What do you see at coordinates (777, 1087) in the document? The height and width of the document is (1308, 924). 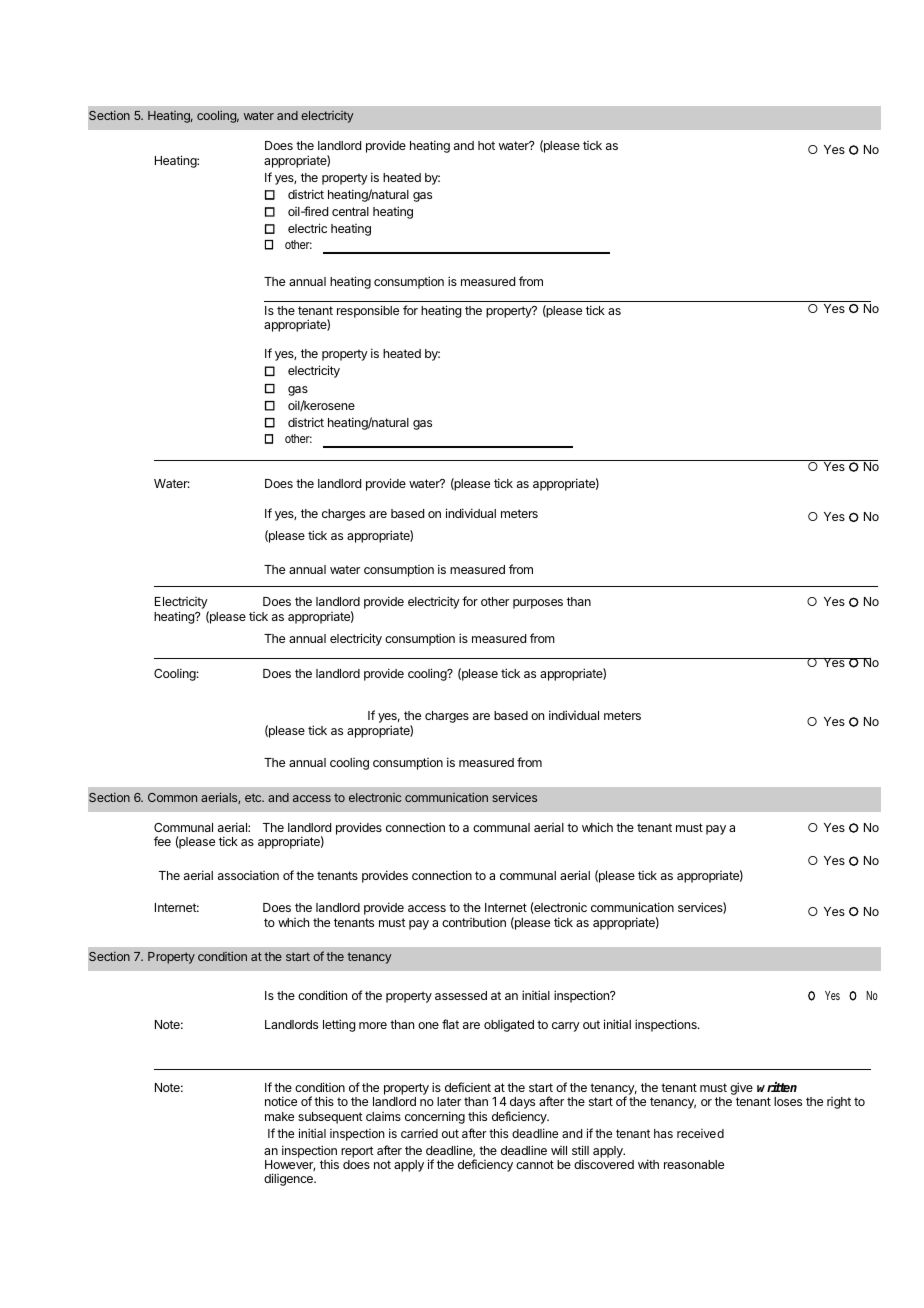 I see `written` at bounding box center [777, 1087].
